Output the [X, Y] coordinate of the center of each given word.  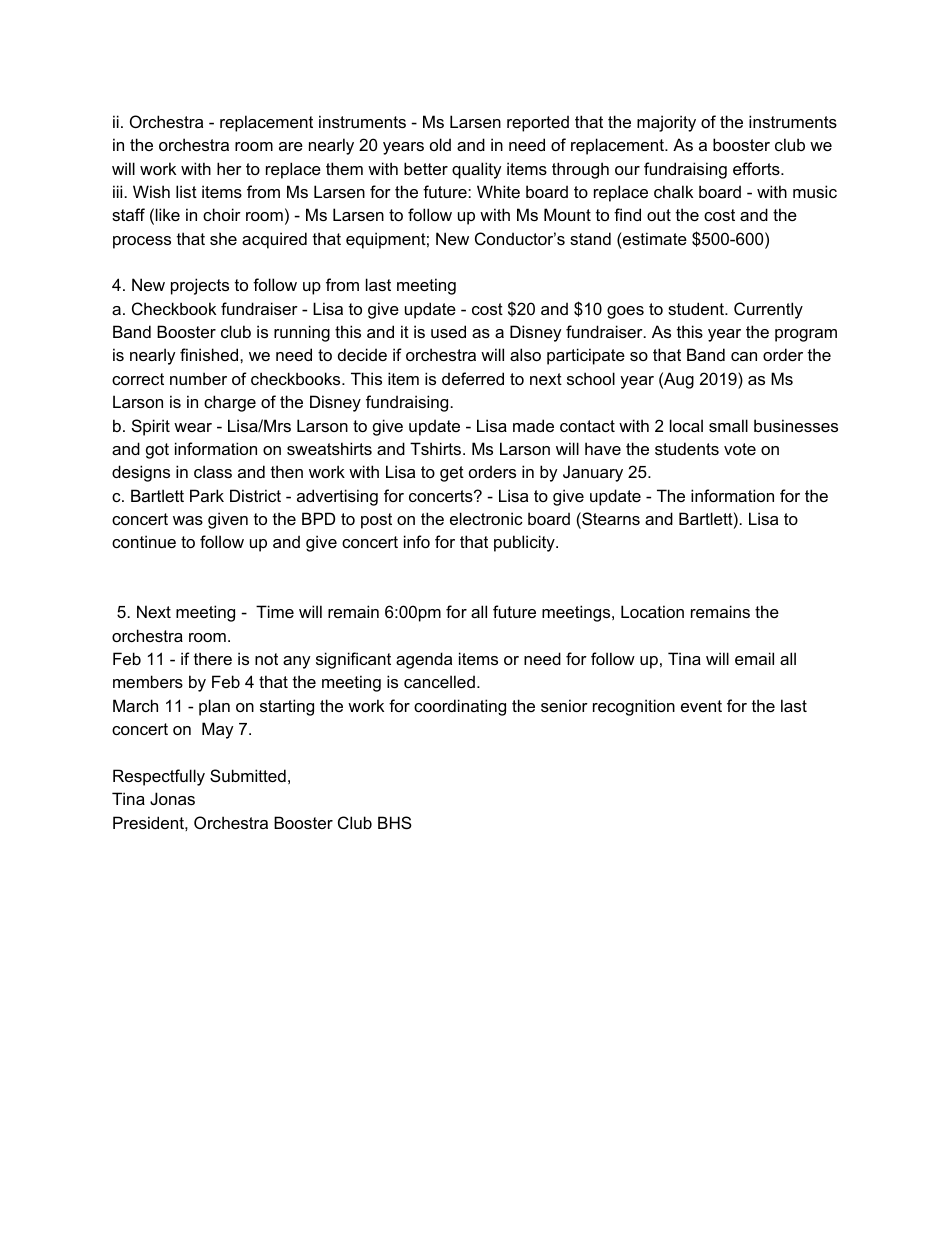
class [213, 471]
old [440, 144]
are [291, 146]
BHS [395, 822]
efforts [757, 168]
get [452, 474]
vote [740, 449]
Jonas [172, 798]
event [701, 706]
